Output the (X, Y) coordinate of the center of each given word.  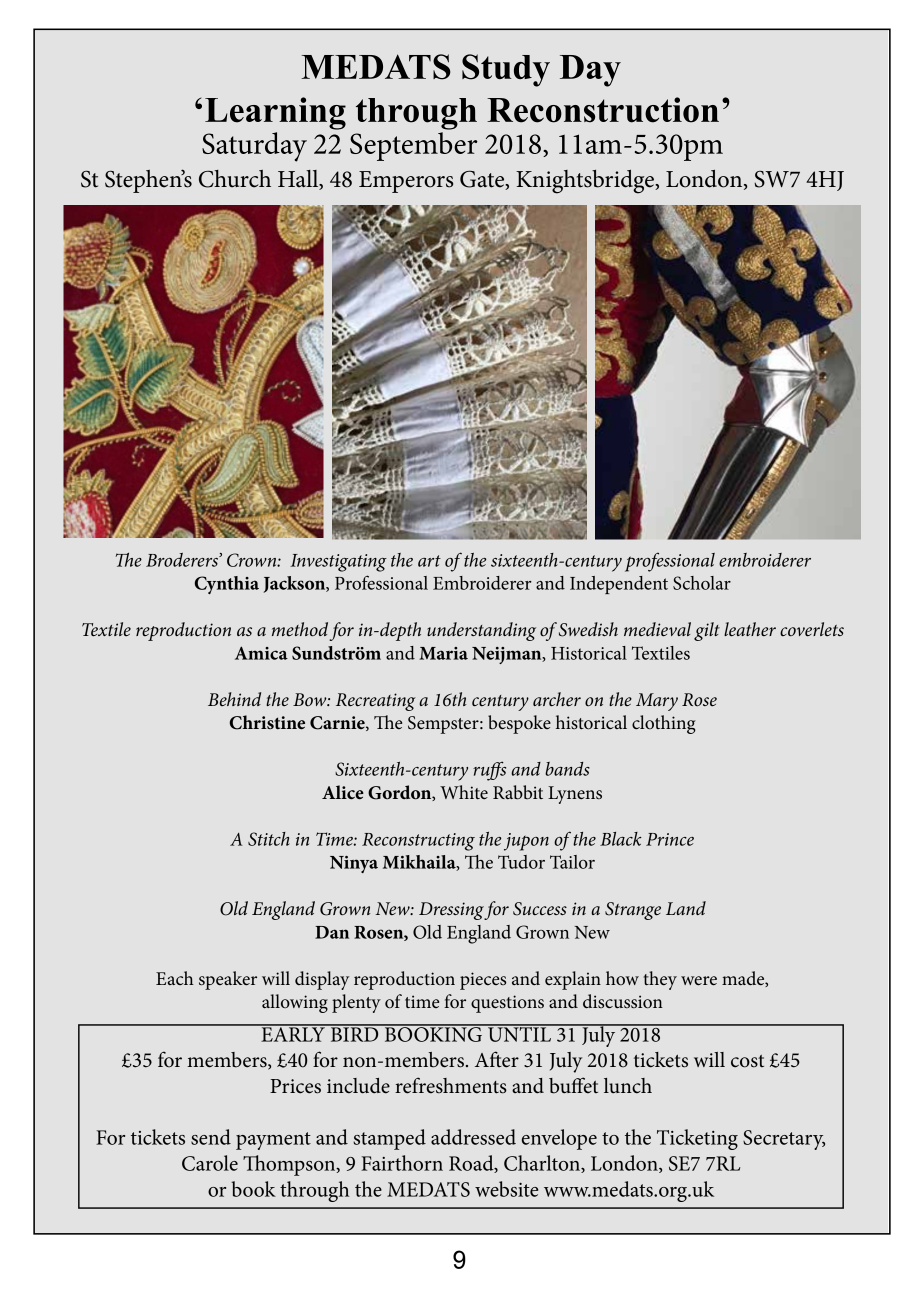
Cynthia (227, 585)
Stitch (269, 839)
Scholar (702, 583)
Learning (275, 113)
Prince (670, 839)
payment (273, 1141)
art (429, 561)
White (464, 792)
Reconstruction (603, 110)
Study (506, 70)
